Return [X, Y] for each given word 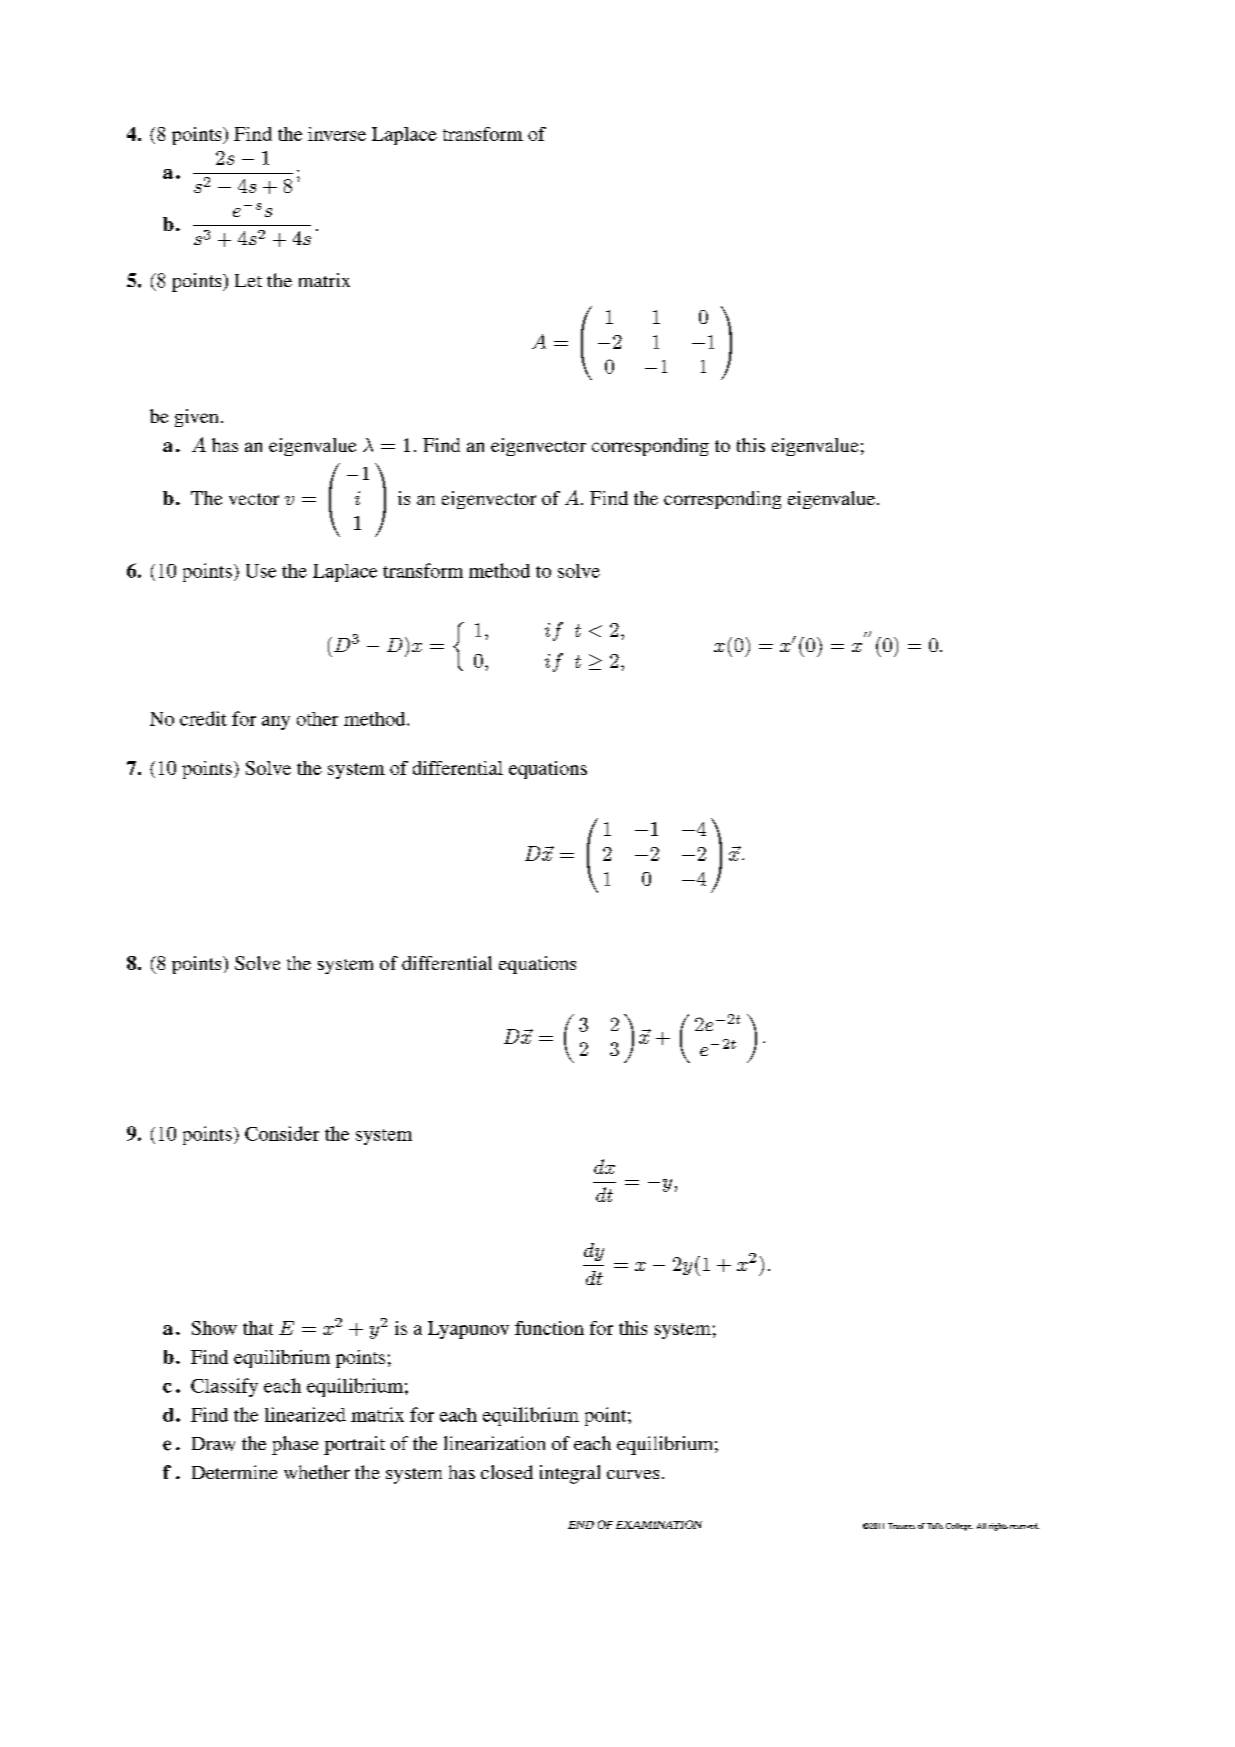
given [196, 418]
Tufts [935, 1526]
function [549, 1328]
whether [317, 1472]
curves [633, 1474]
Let [248, 280]
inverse [337, 134]
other [317, 719]
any [276, 723]
